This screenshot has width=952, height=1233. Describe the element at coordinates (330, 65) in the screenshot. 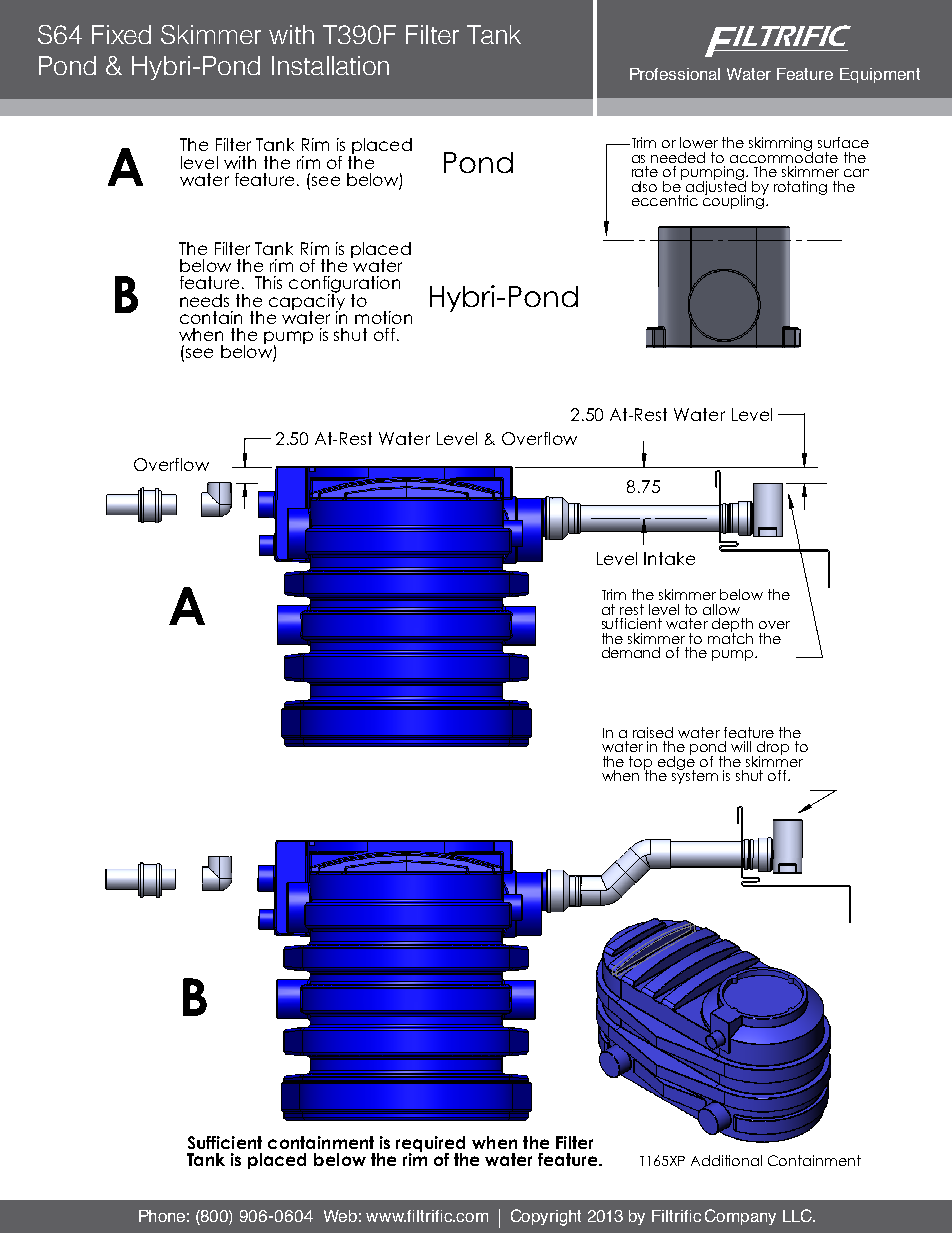

I see `Installation` at that location.
